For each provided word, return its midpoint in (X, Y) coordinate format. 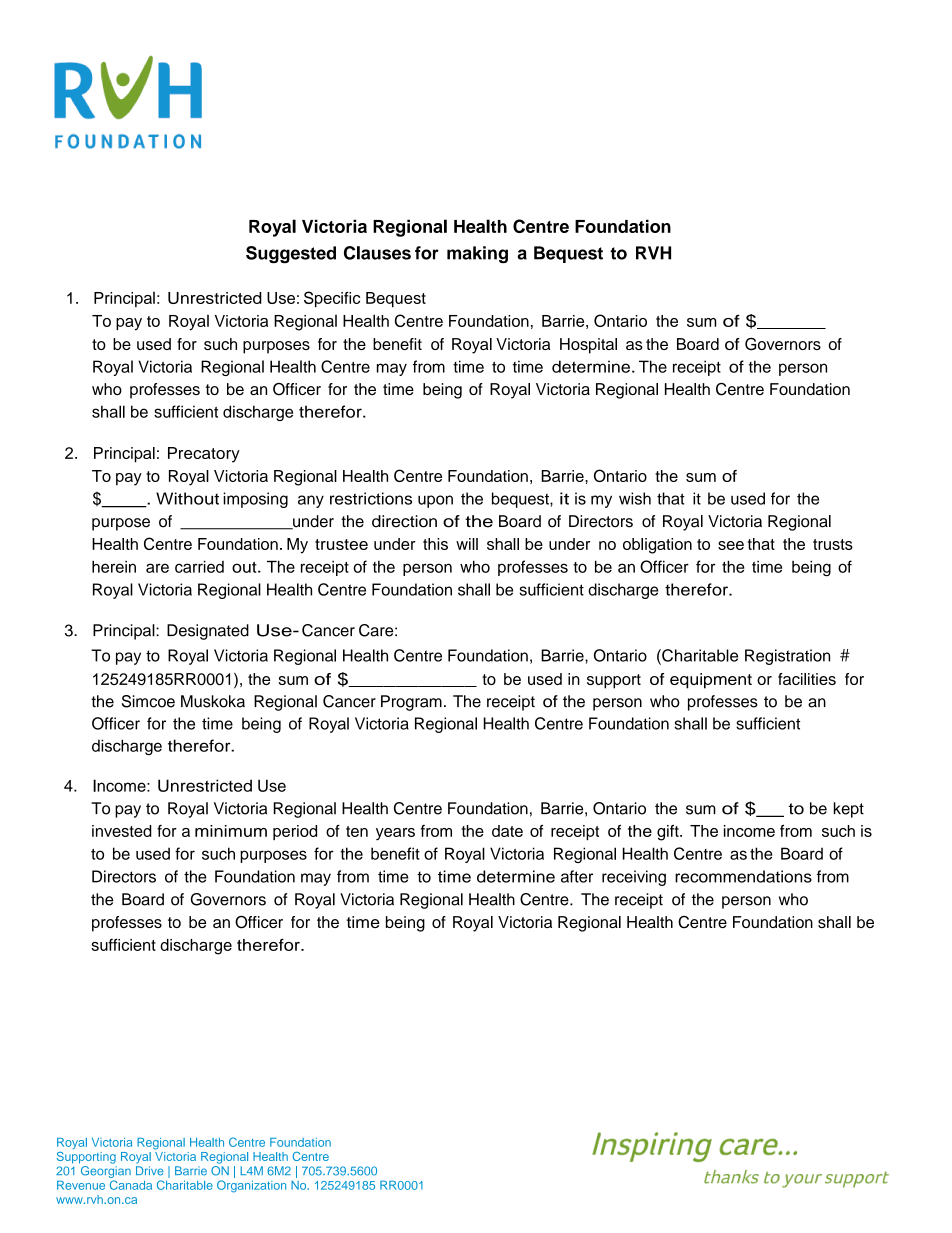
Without (187, 498)
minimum (231, 831)
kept (849, 810)
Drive (150, 1171)
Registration (787, 657)
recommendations (743, 876)
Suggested (291, 254)
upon (435, 501)
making (477, 254)
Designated (208, 632)
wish (635, 498)
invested (122, 831)
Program (411, 703)
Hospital (588, 346)
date (507, 831)
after (577, 876)
